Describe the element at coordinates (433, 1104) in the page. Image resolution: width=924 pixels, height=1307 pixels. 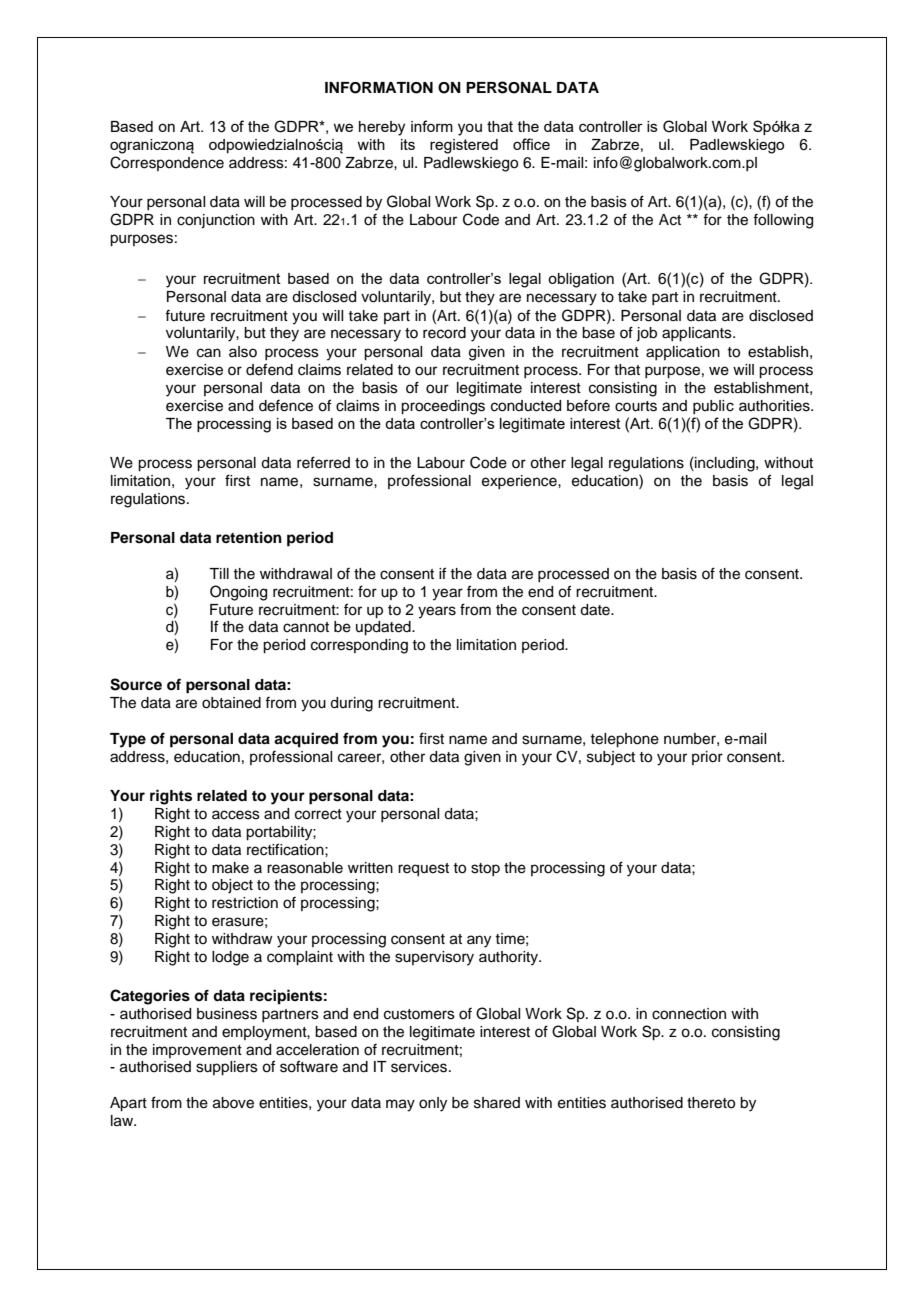
I see `only` at that location.
